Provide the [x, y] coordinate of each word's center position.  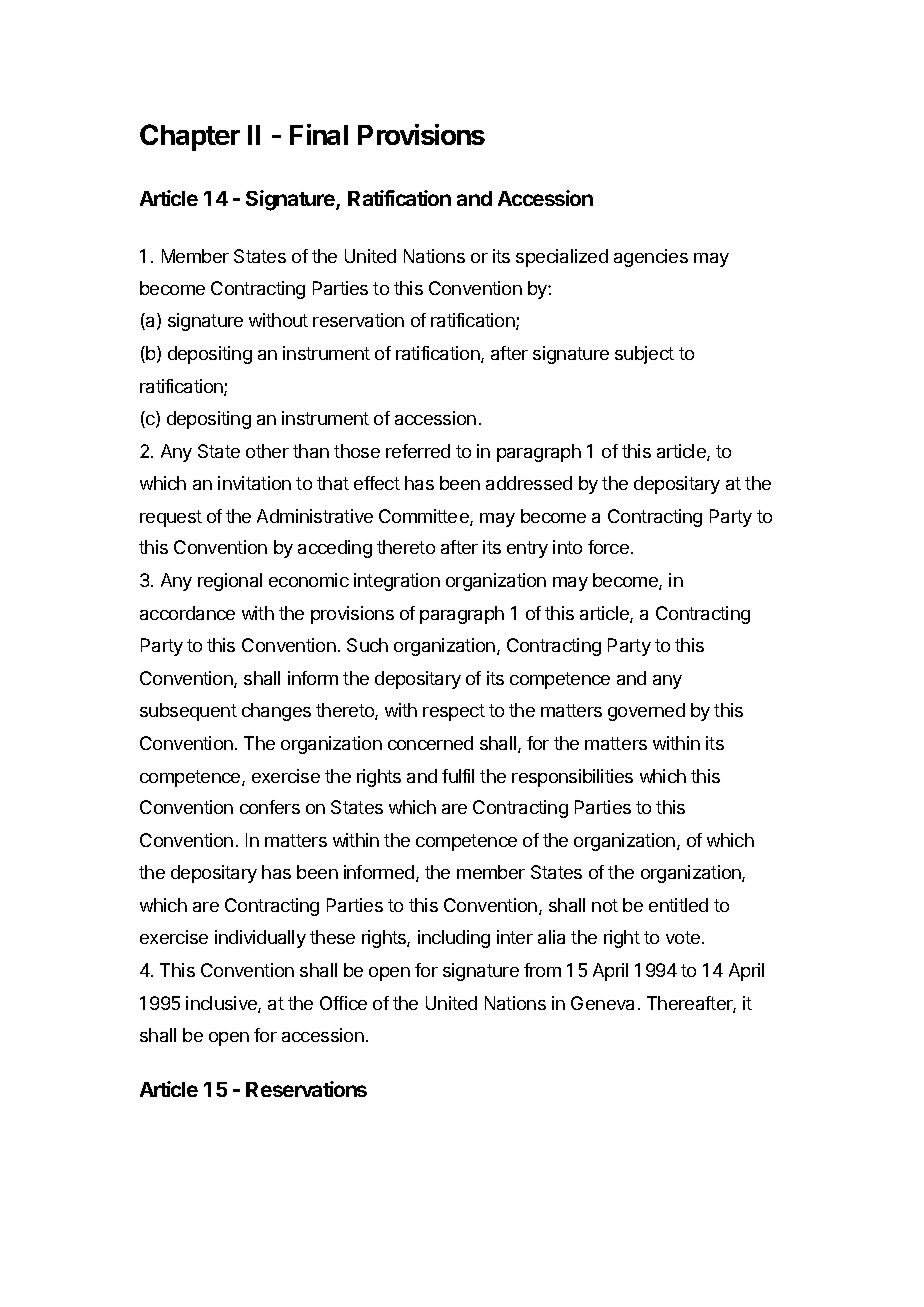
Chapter [190, 137]
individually [260, 939]
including [454, 939]
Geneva [602, 1003]
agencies [651, 258]
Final [319, 134]
